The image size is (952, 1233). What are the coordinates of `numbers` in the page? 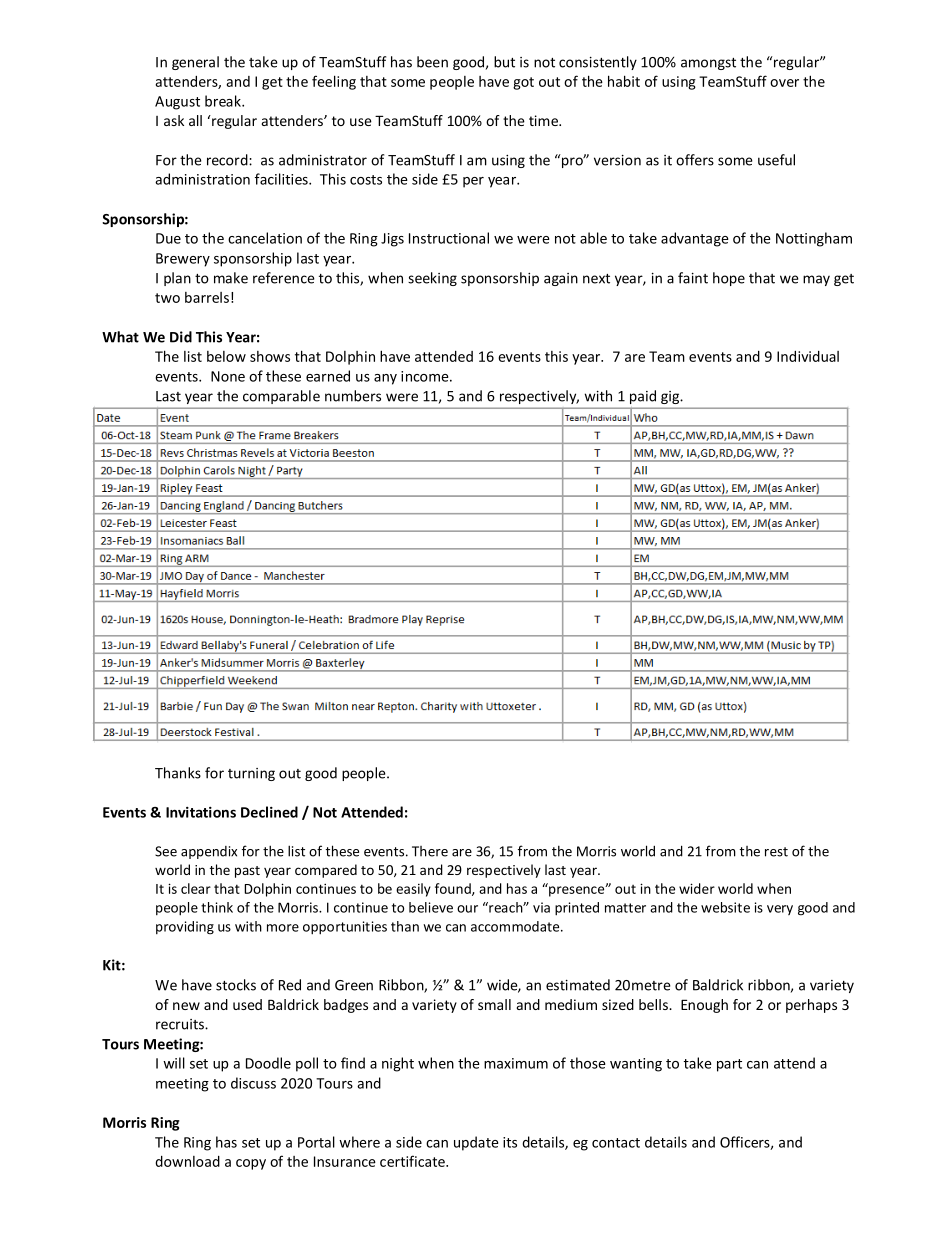 It's located at (353, 396).
